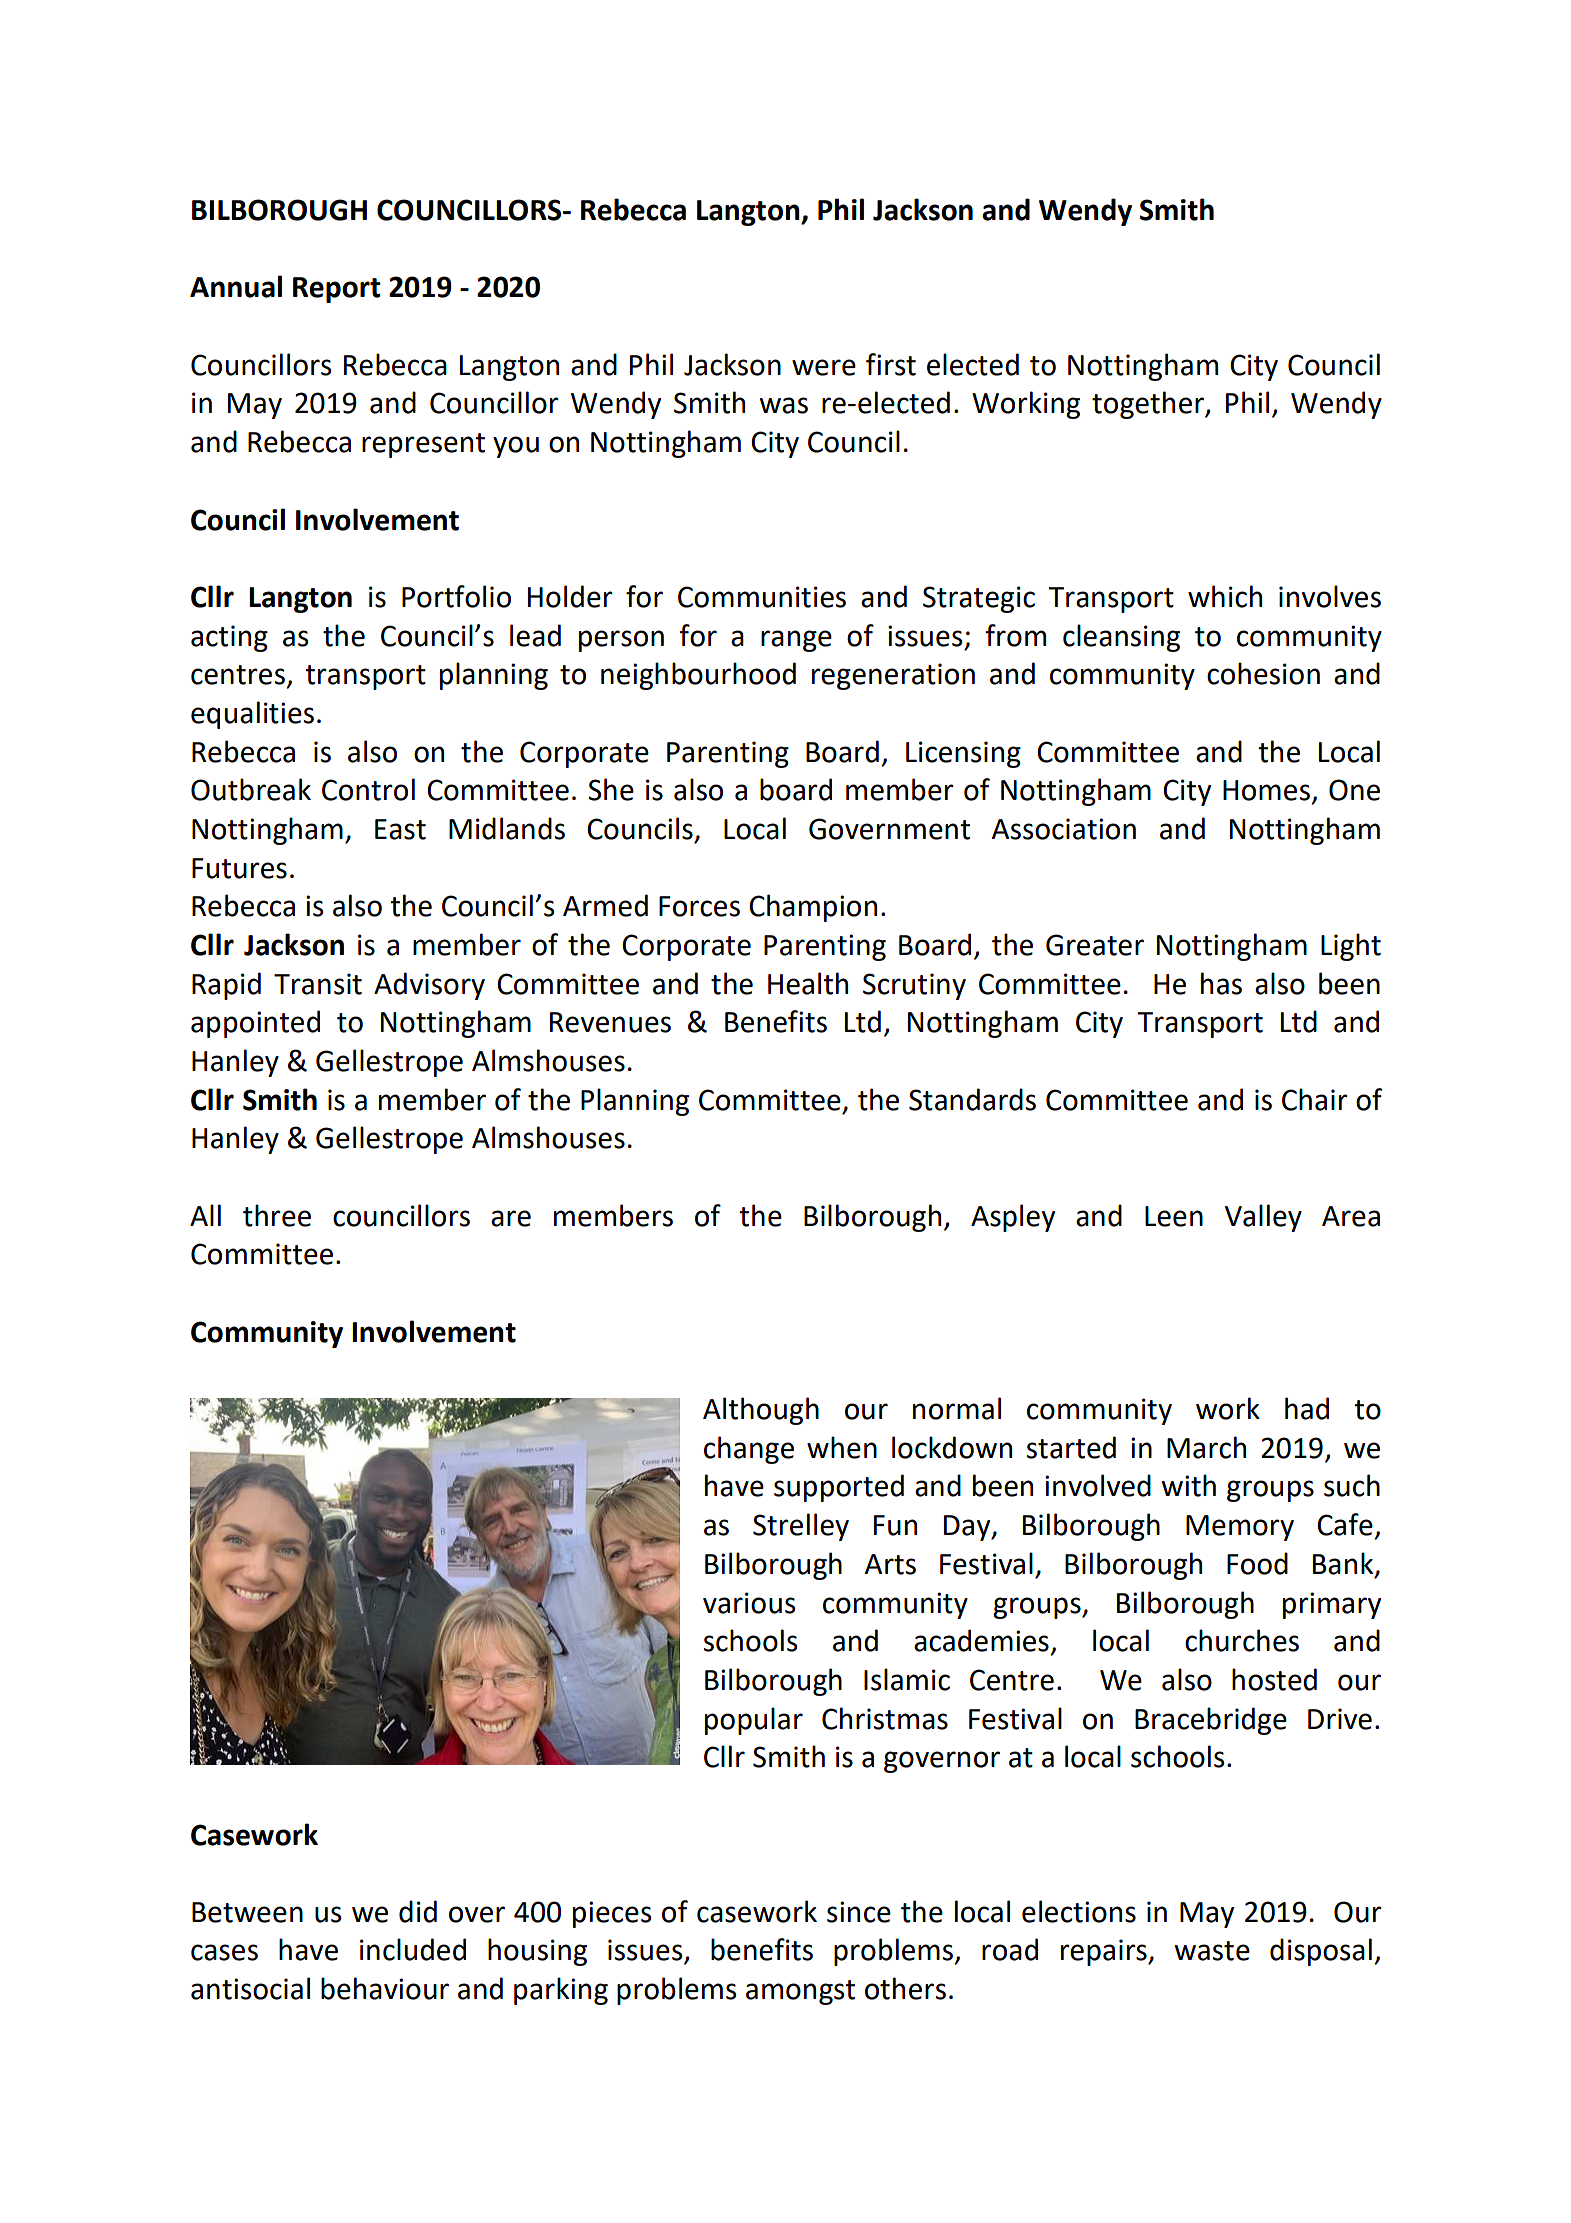 The image size is (1571, 2223). Describe the element at coordinates (400, 829) in the screenshot. I see `East` at that location.
